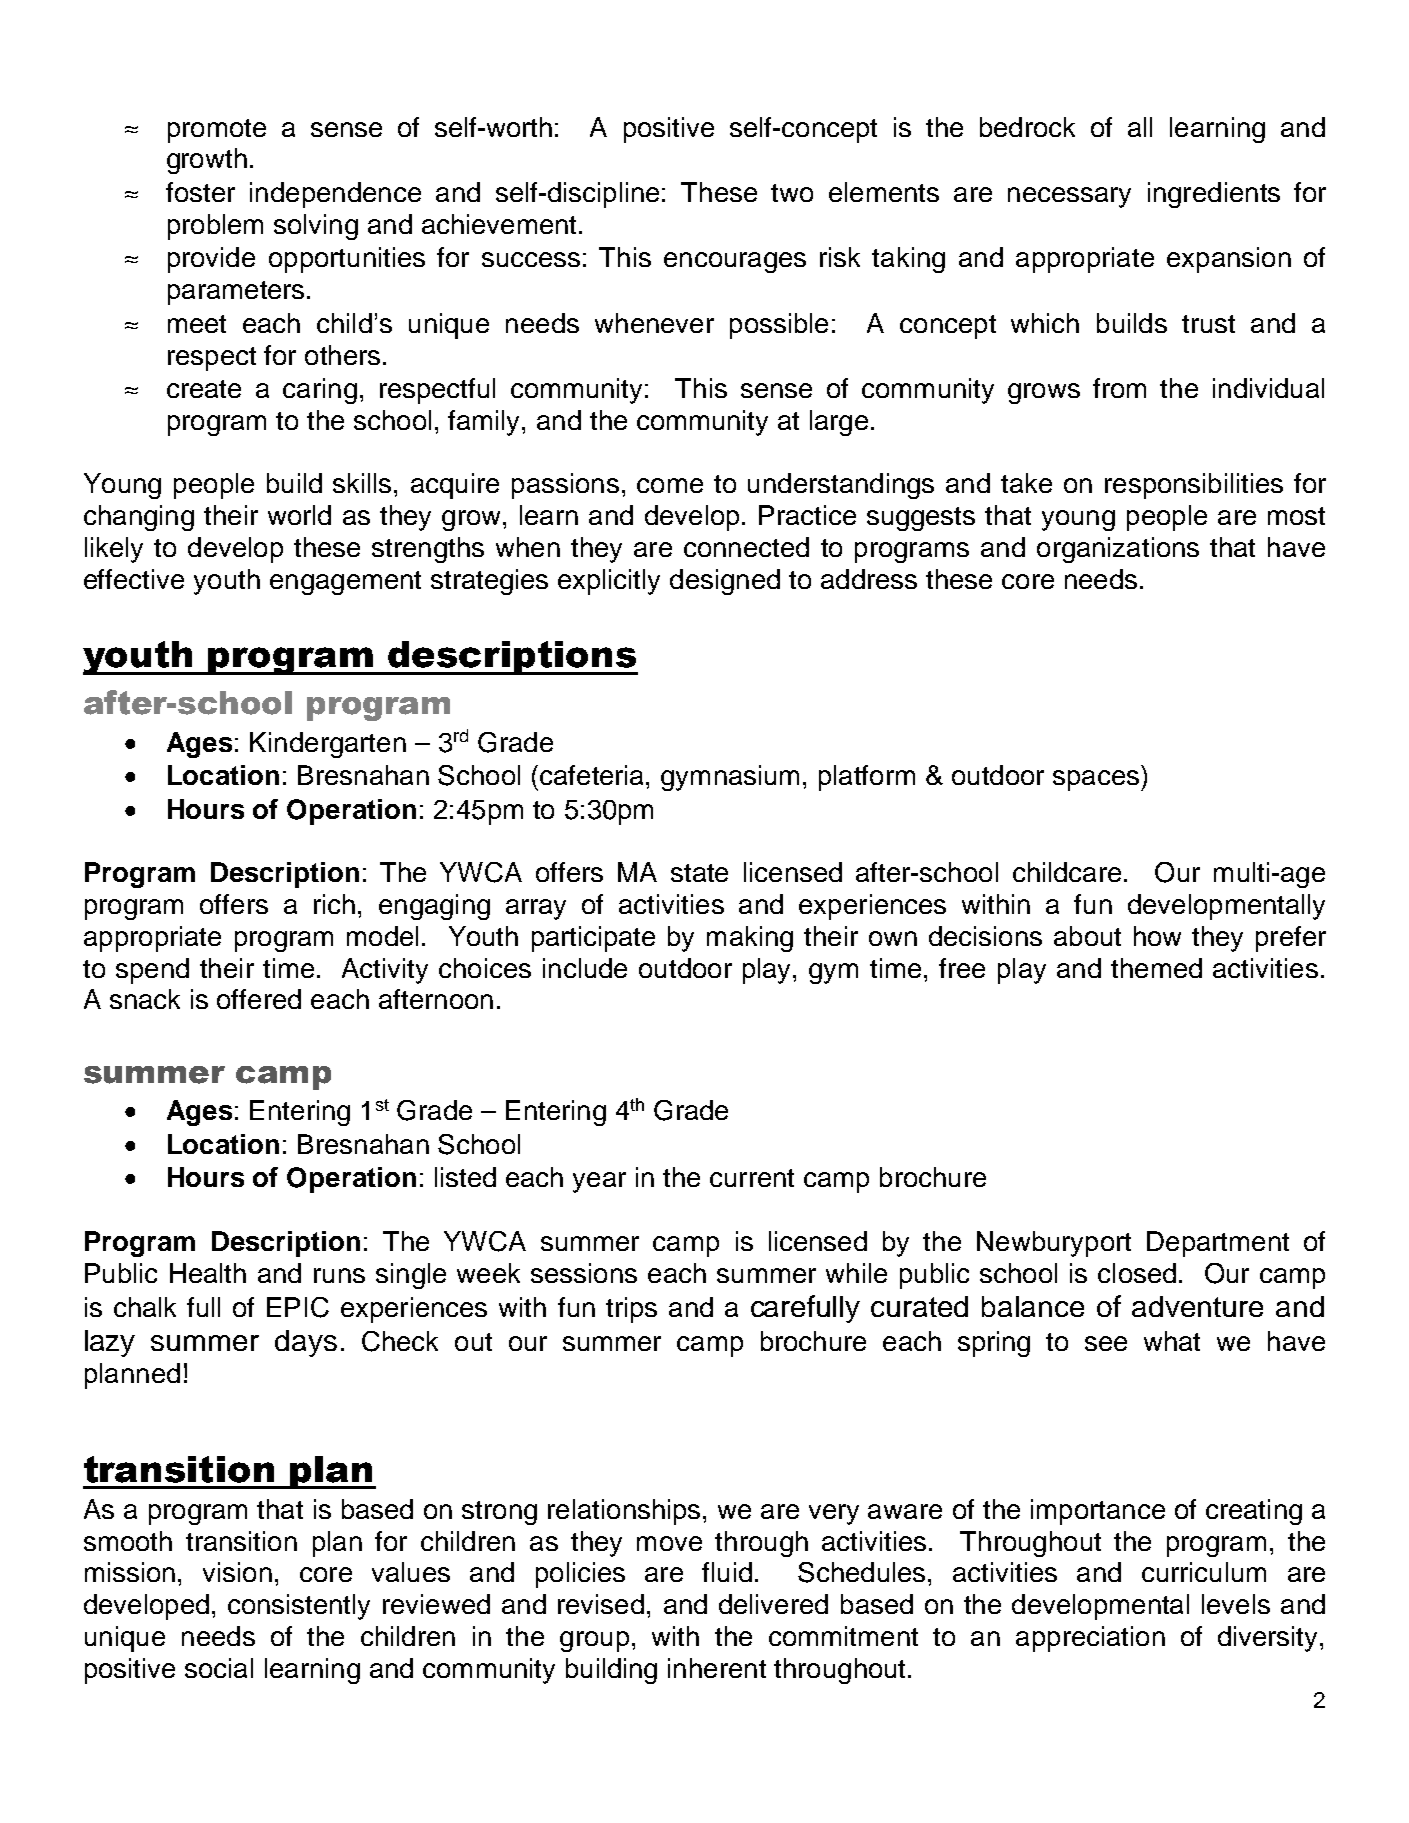 The height and width of the image is (1823, 1409). What do you see at coordinates (699, 873) in the image?
I see `state` at bounding box center [699, 873].
